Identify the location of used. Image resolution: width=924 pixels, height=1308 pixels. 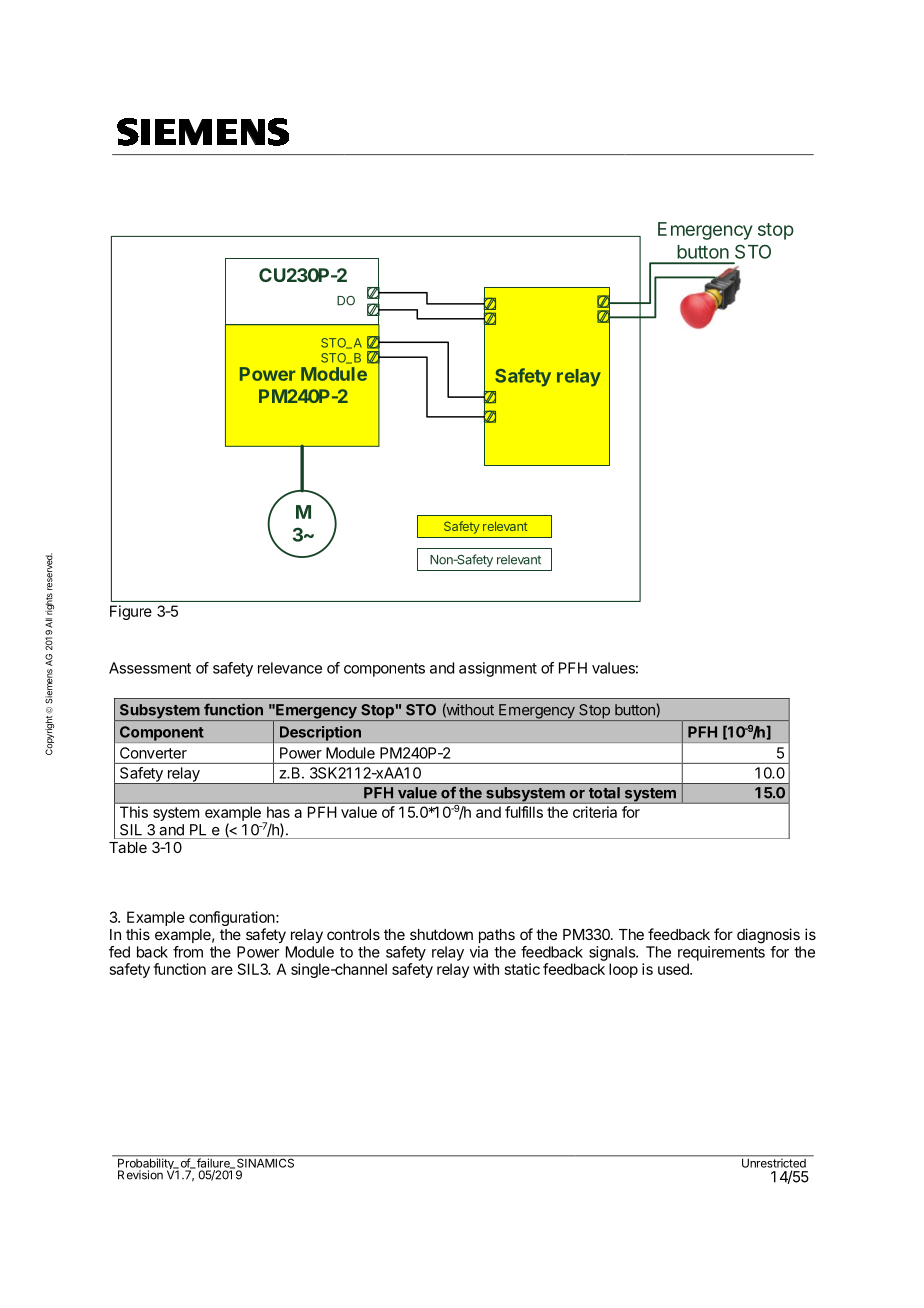
(674, 969).
